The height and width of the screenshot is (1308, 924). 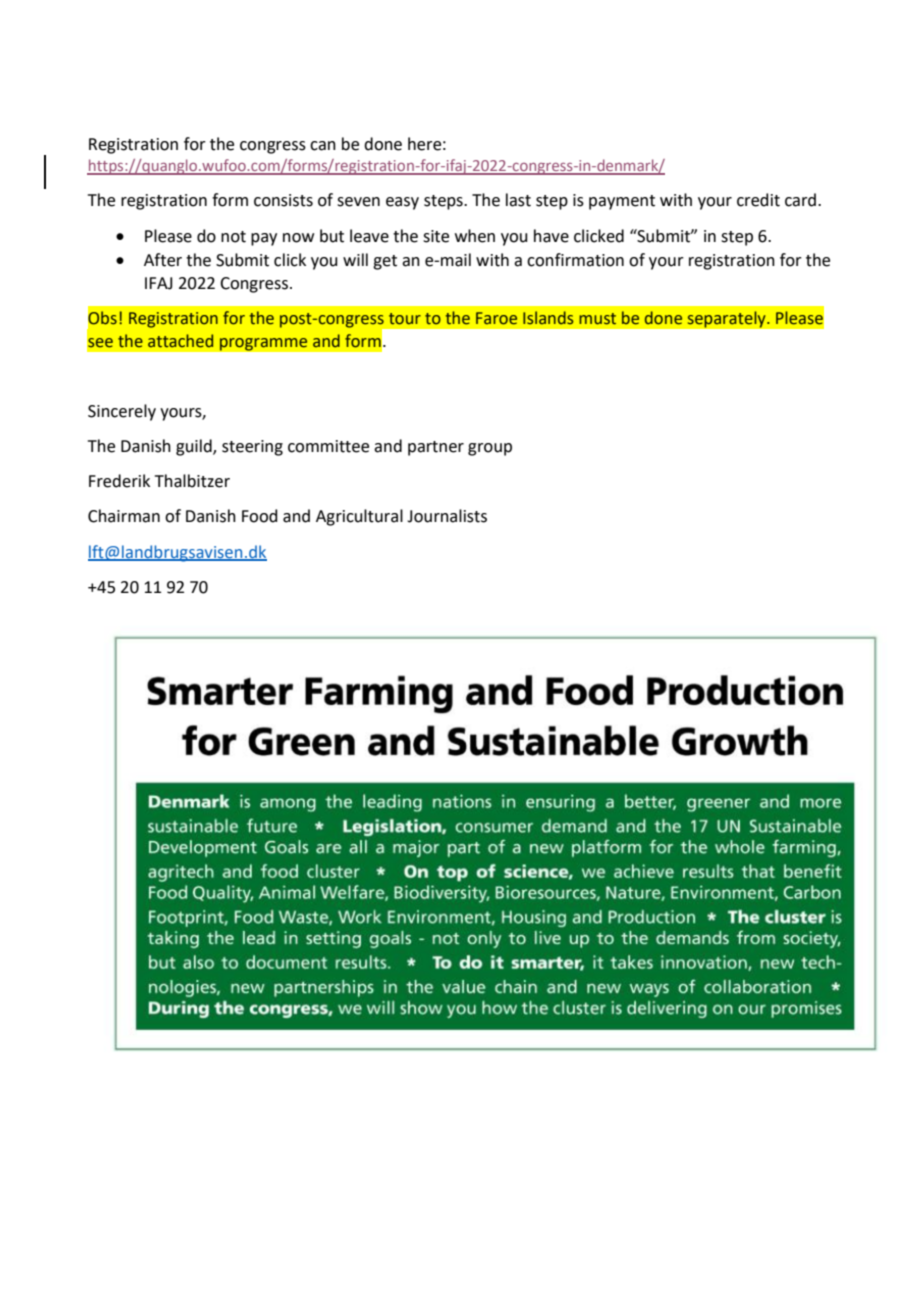 What do you see at coordinates (490, 449) in the screenshot?
I see `group` at bounding box center [490, 449].
